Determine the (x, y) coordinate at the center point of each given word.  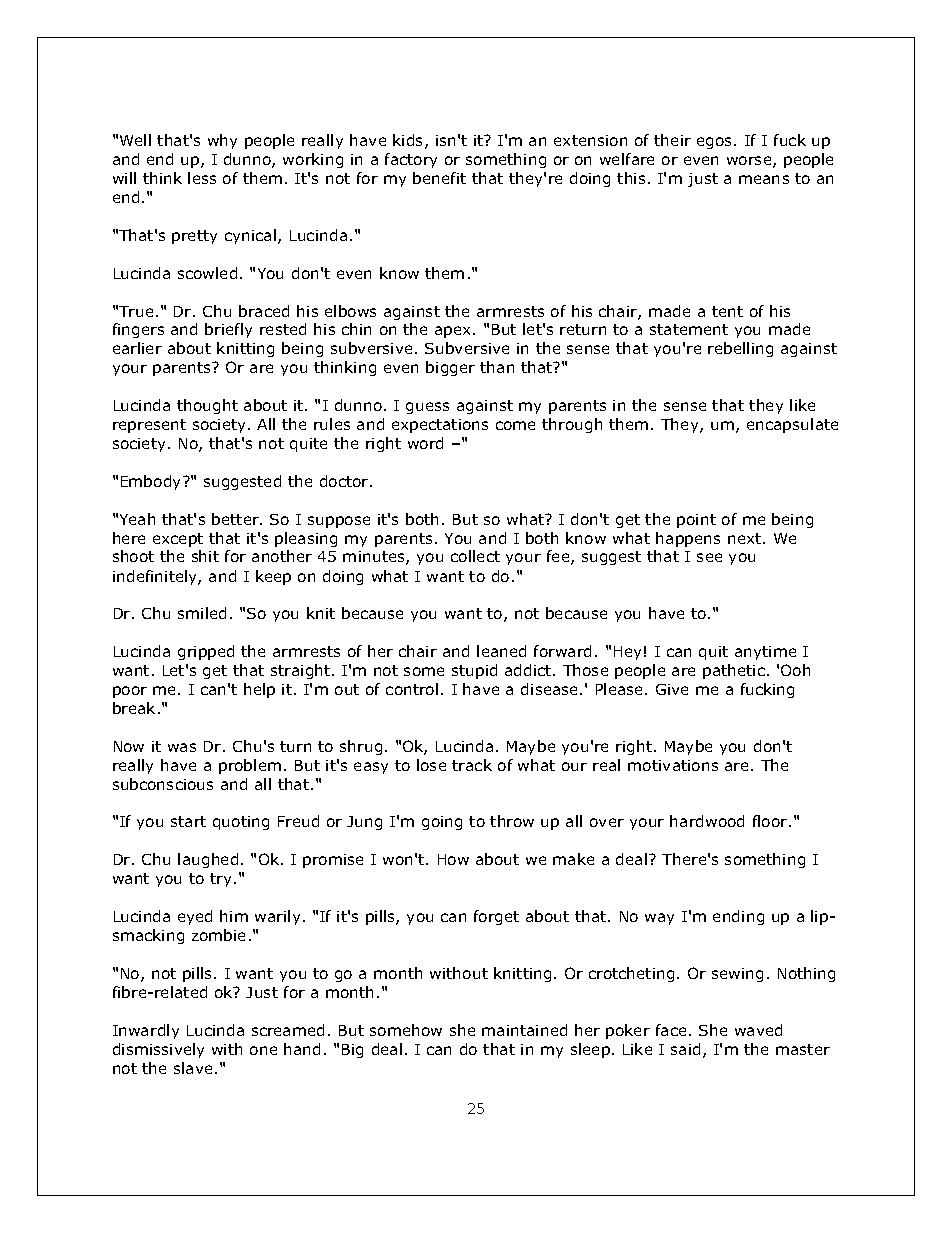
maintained (524, 1030)
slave (193, 1068)
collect (475, 556)
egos (716, 143)
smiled (202, 613)
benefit (439, 178)
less (202, 178)
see (709, 557)
